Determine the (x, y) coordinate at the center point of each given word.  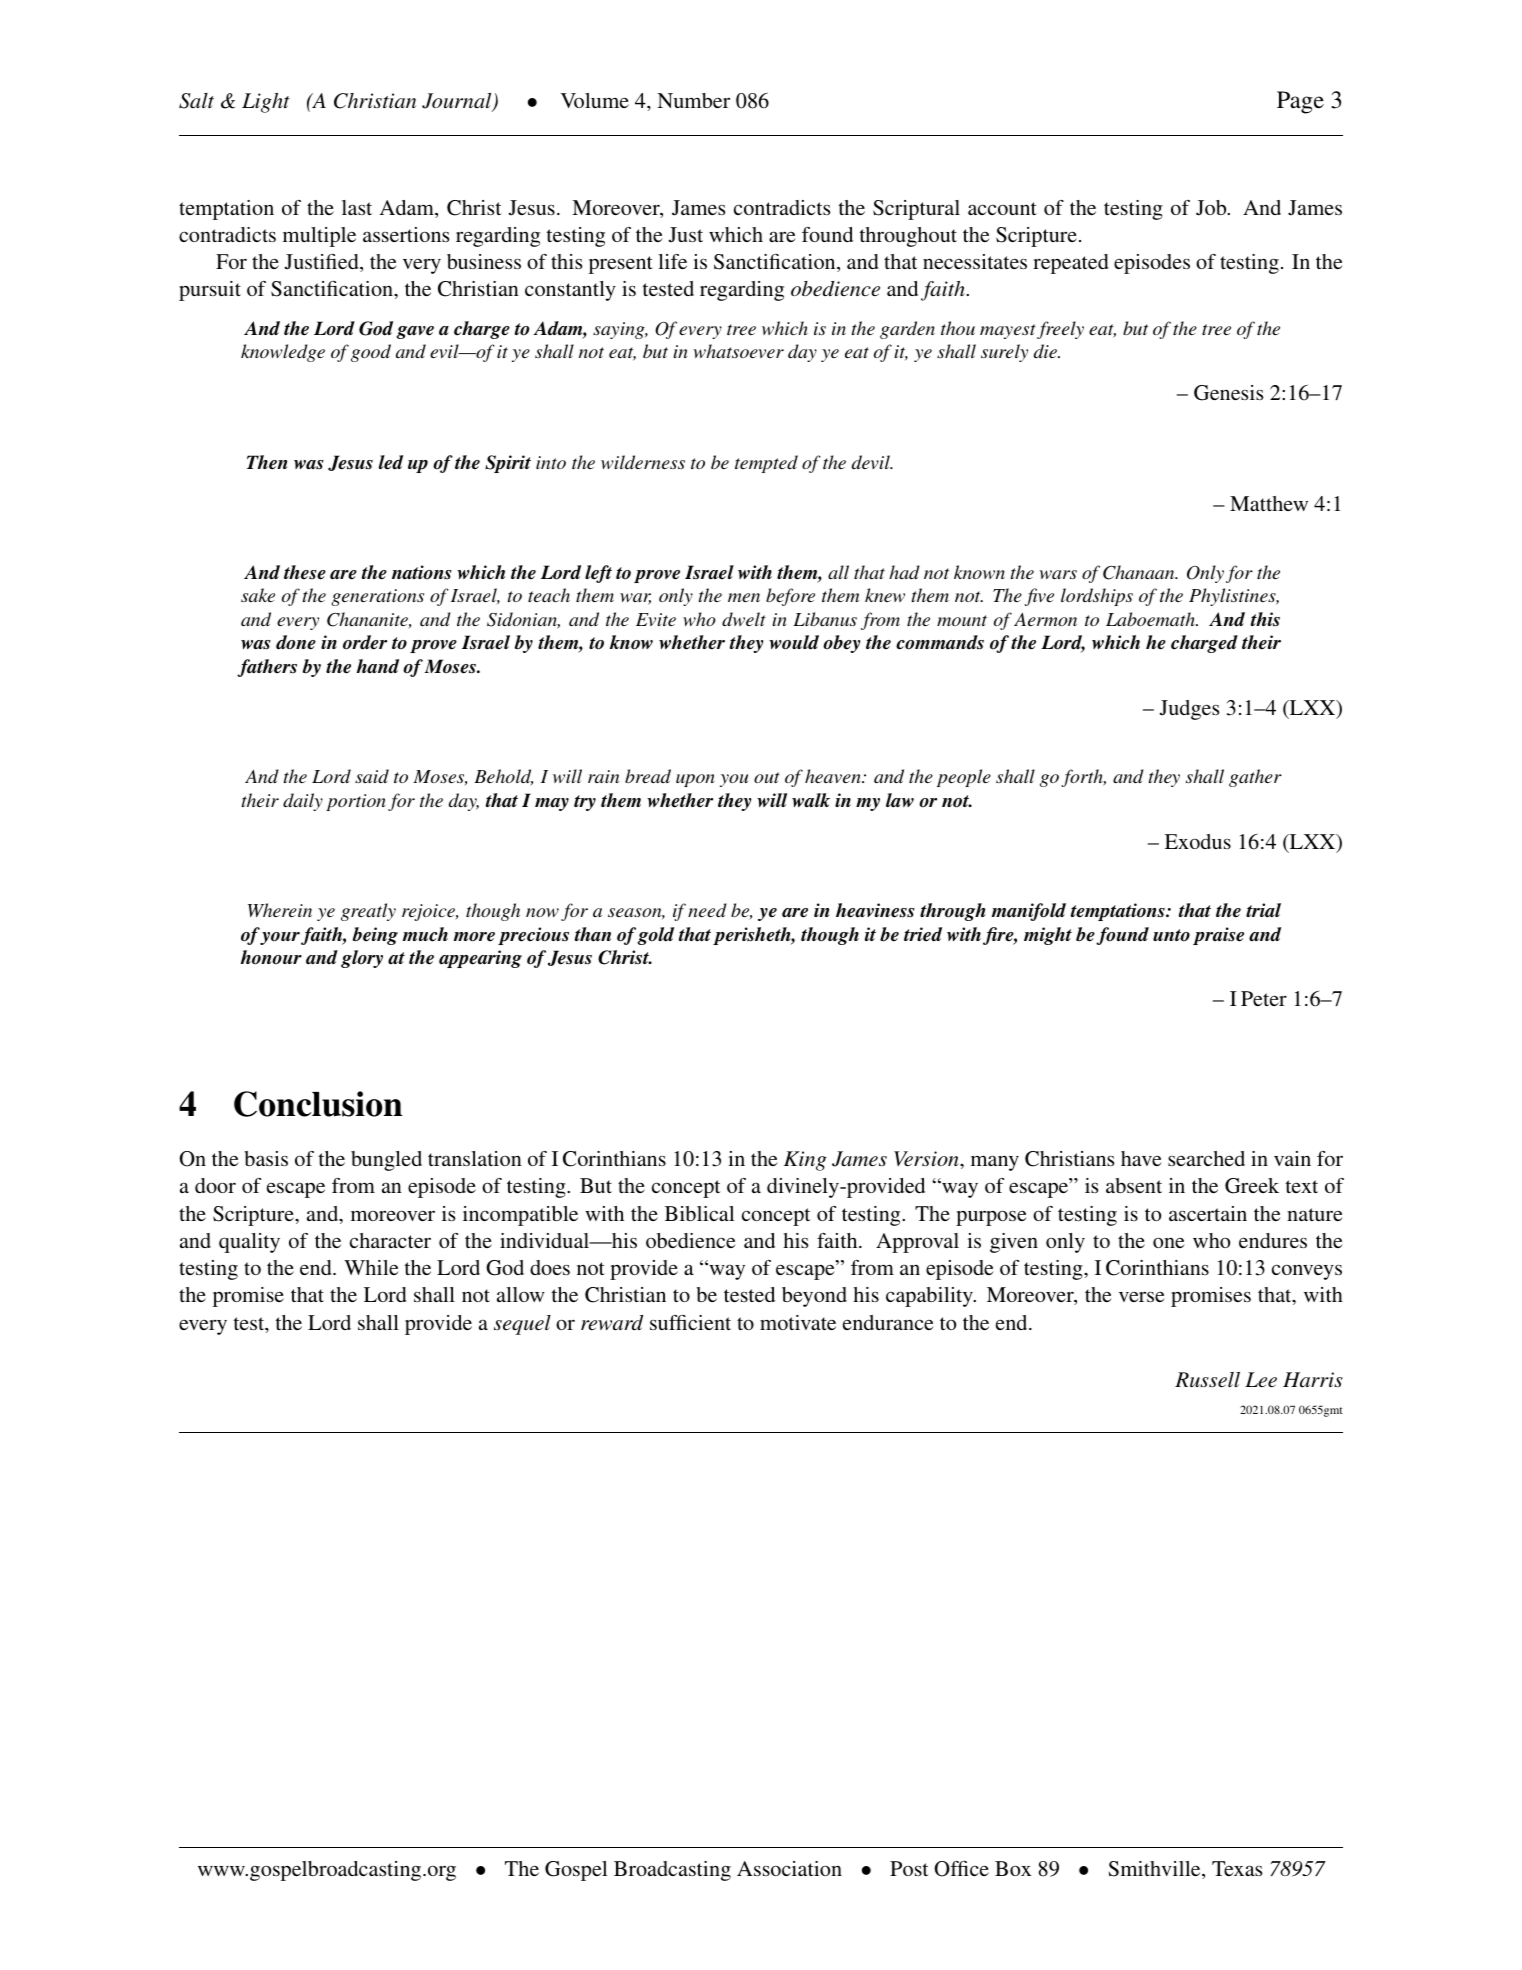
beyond (814, 1297)
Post (909, 1868)
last (357, 207)
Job (1212, 208)
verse (1142, 1296)
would (794, 642)
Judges (1190, 710)
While (371, 1267)
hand (378, 666)
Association (789, 1868)
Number (693, 100)
